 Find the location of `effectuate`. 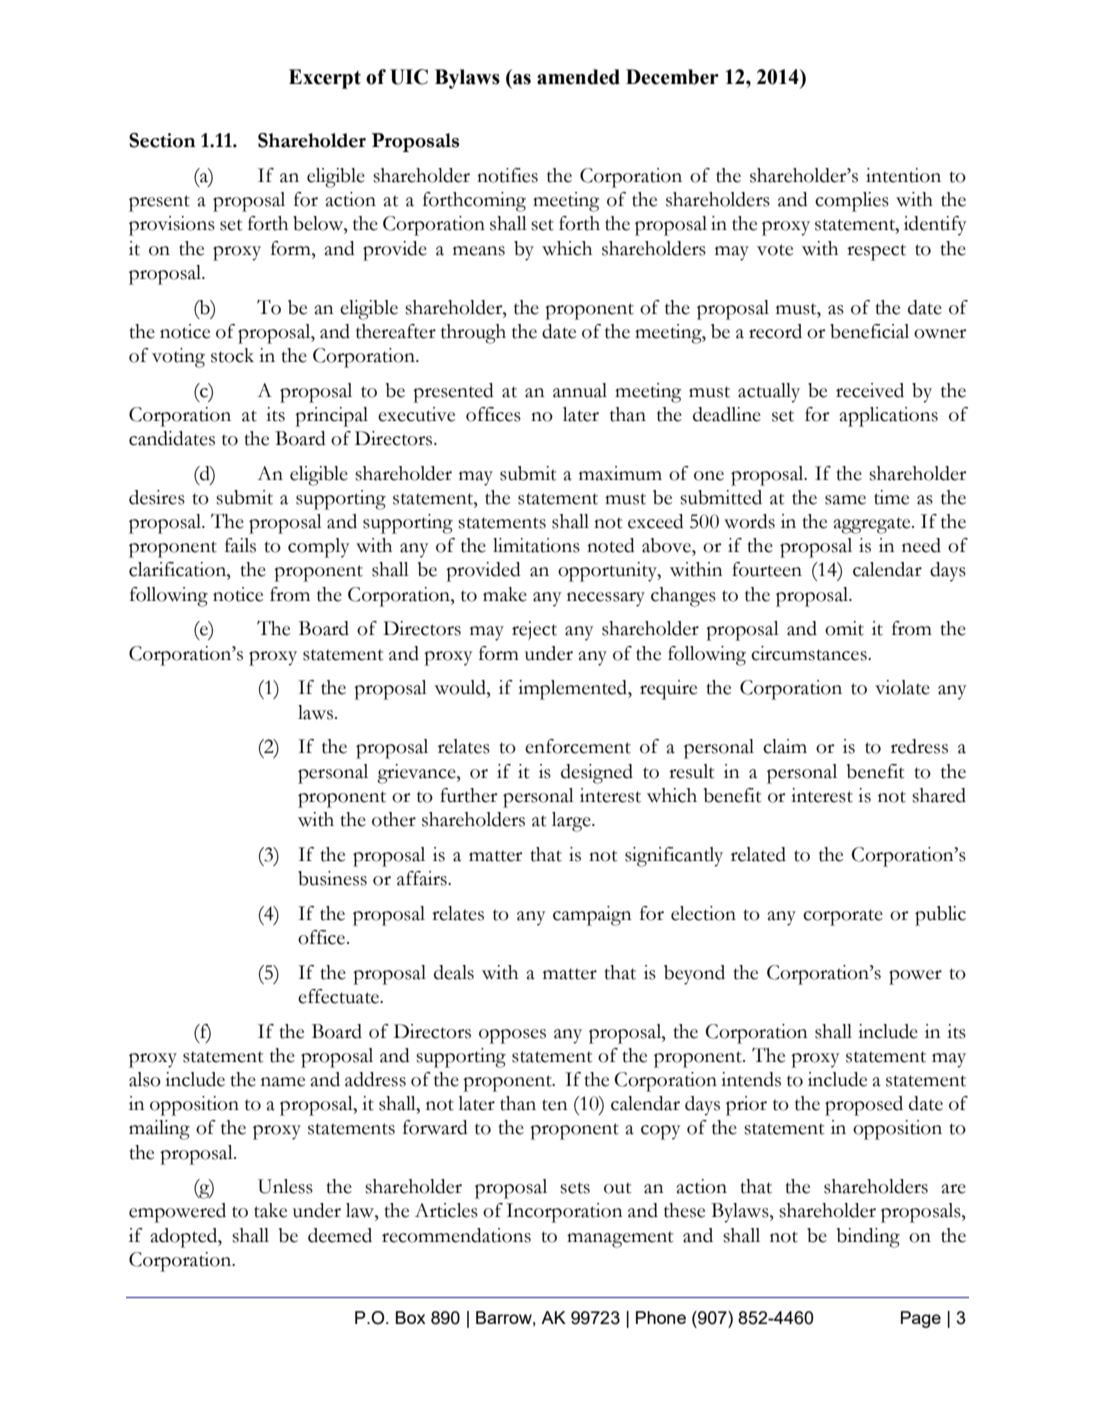

effectuate is located at coordinates (339, 996).
